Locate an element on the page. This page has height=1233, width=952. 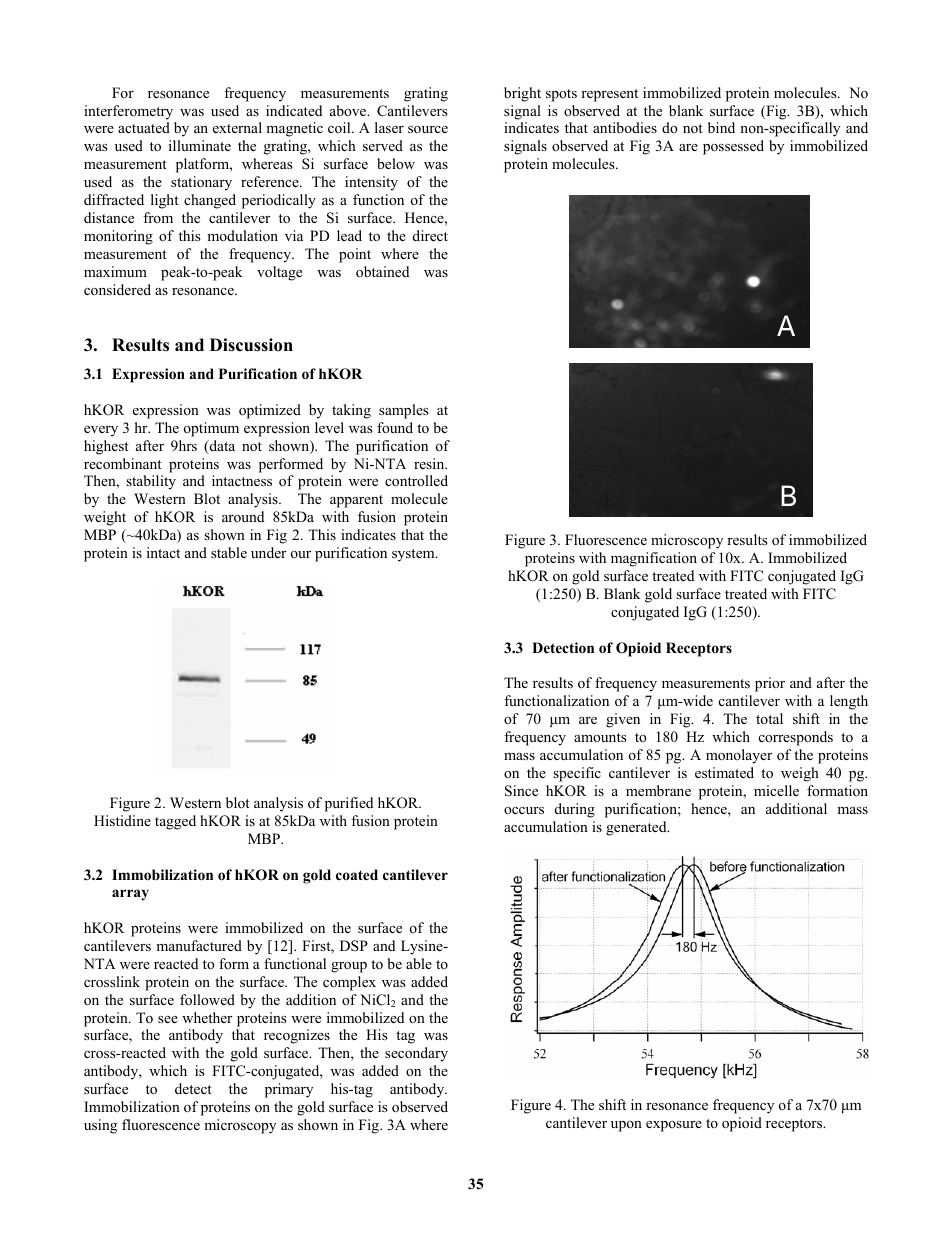
secondary is located at coordinates (416, 1054).
